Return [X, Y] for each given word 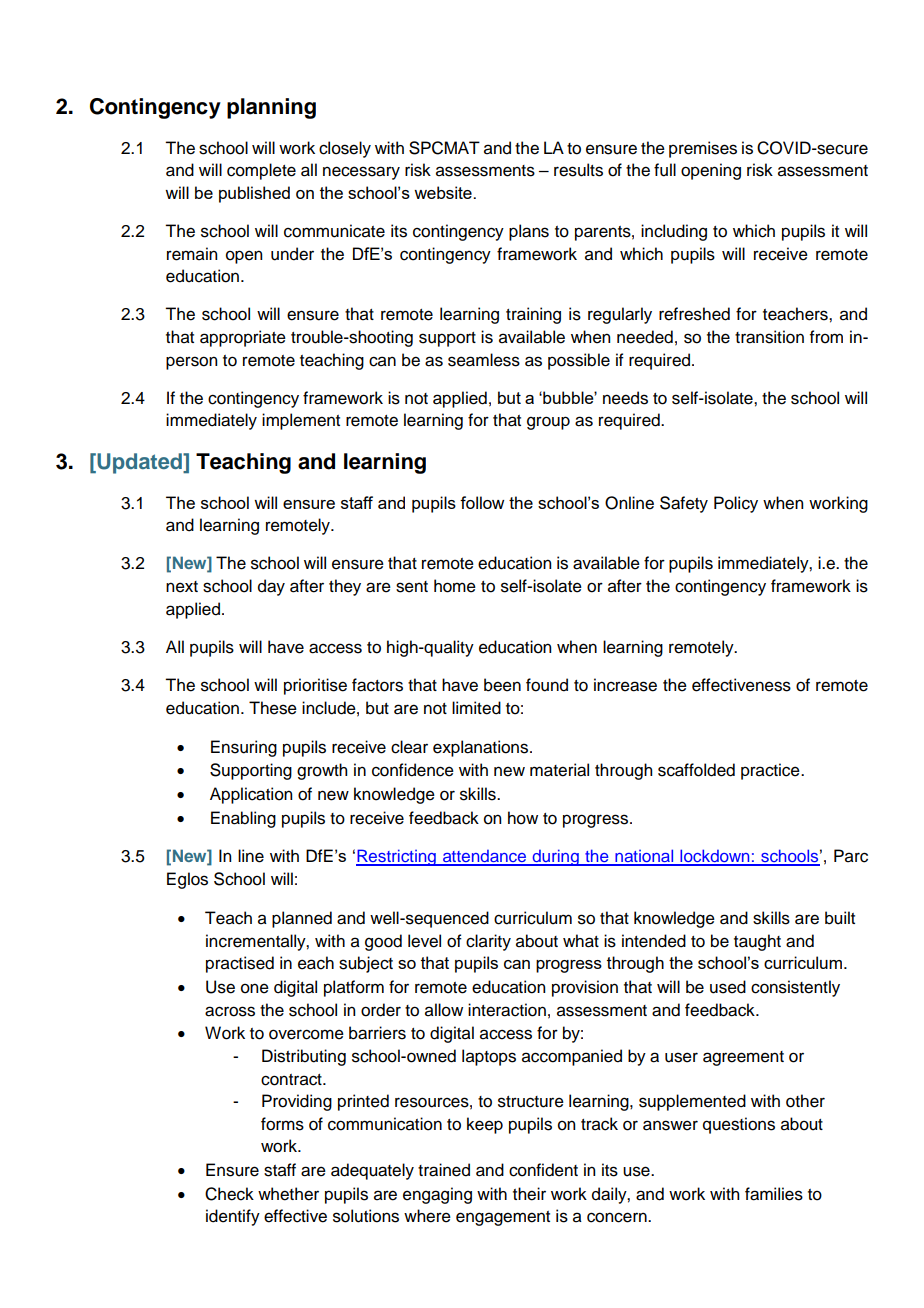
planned [302, 919]
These [273, 708]
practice [771, 771]
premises [703, 149]
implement [301, 421]
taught [757, 942]
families [774, 1194]
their [529, 1194]
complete [261, 171]
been [502, 685]
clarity [488, 942]
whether [288, 1194]
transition [769, 337]
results [578, 170]
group [548, 423]
